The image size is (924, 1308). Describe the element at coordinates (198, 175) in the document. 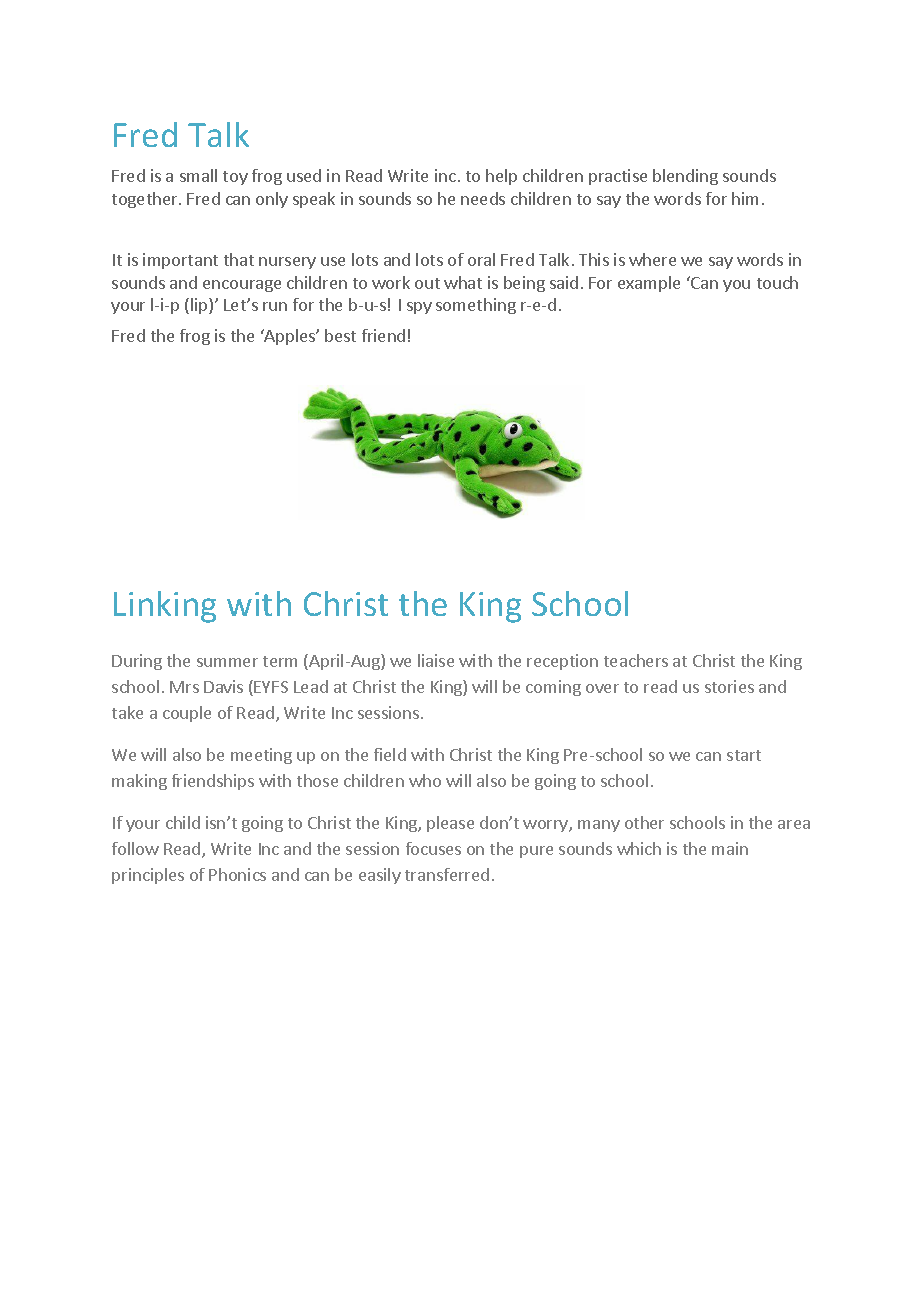

I see `small` at that location.
